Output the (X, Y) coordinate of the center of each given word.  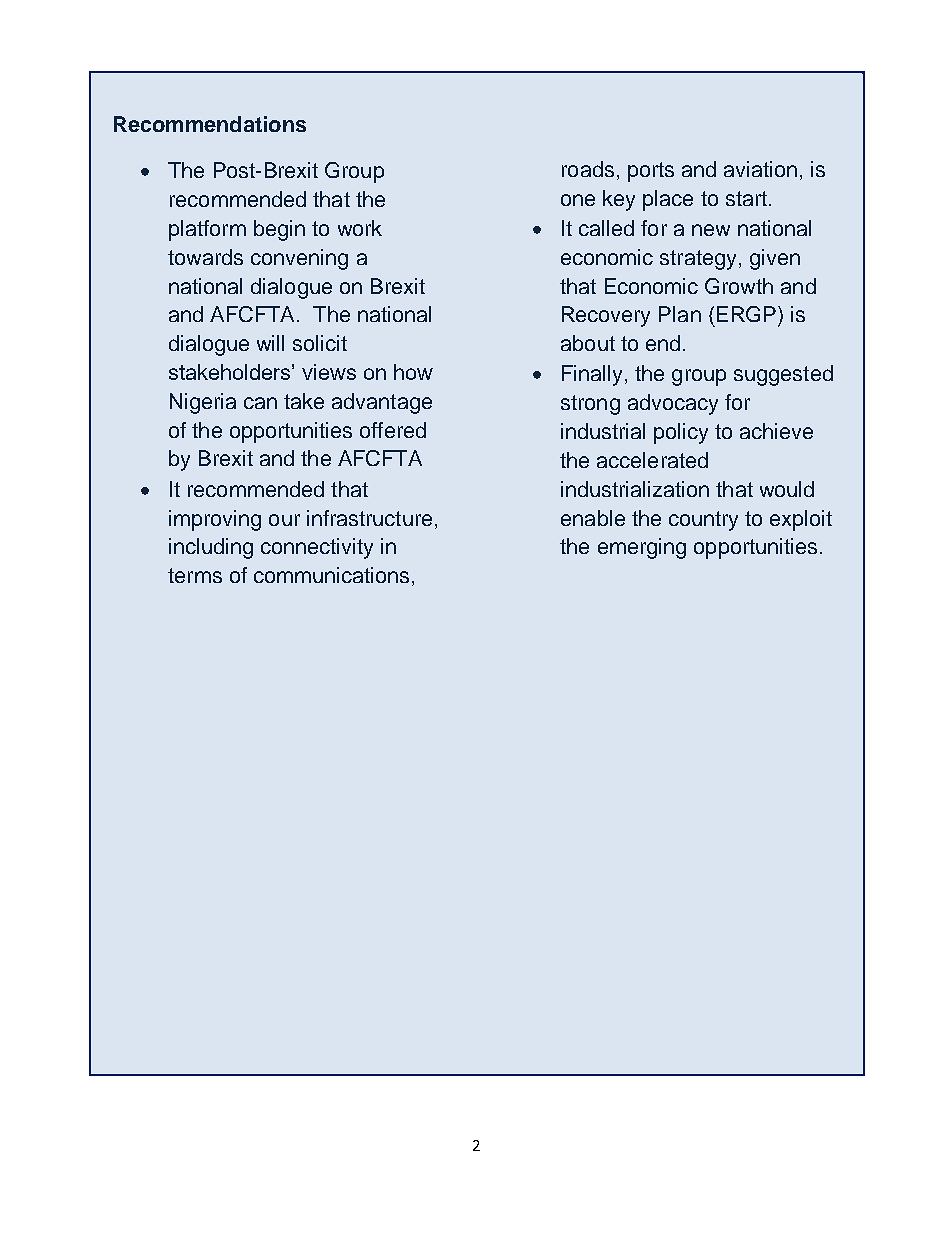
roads (588, 169)
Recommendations (210, 124)
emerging (642, 548)
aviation (760, 169)
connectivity (317, 548)
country (703, 521)
